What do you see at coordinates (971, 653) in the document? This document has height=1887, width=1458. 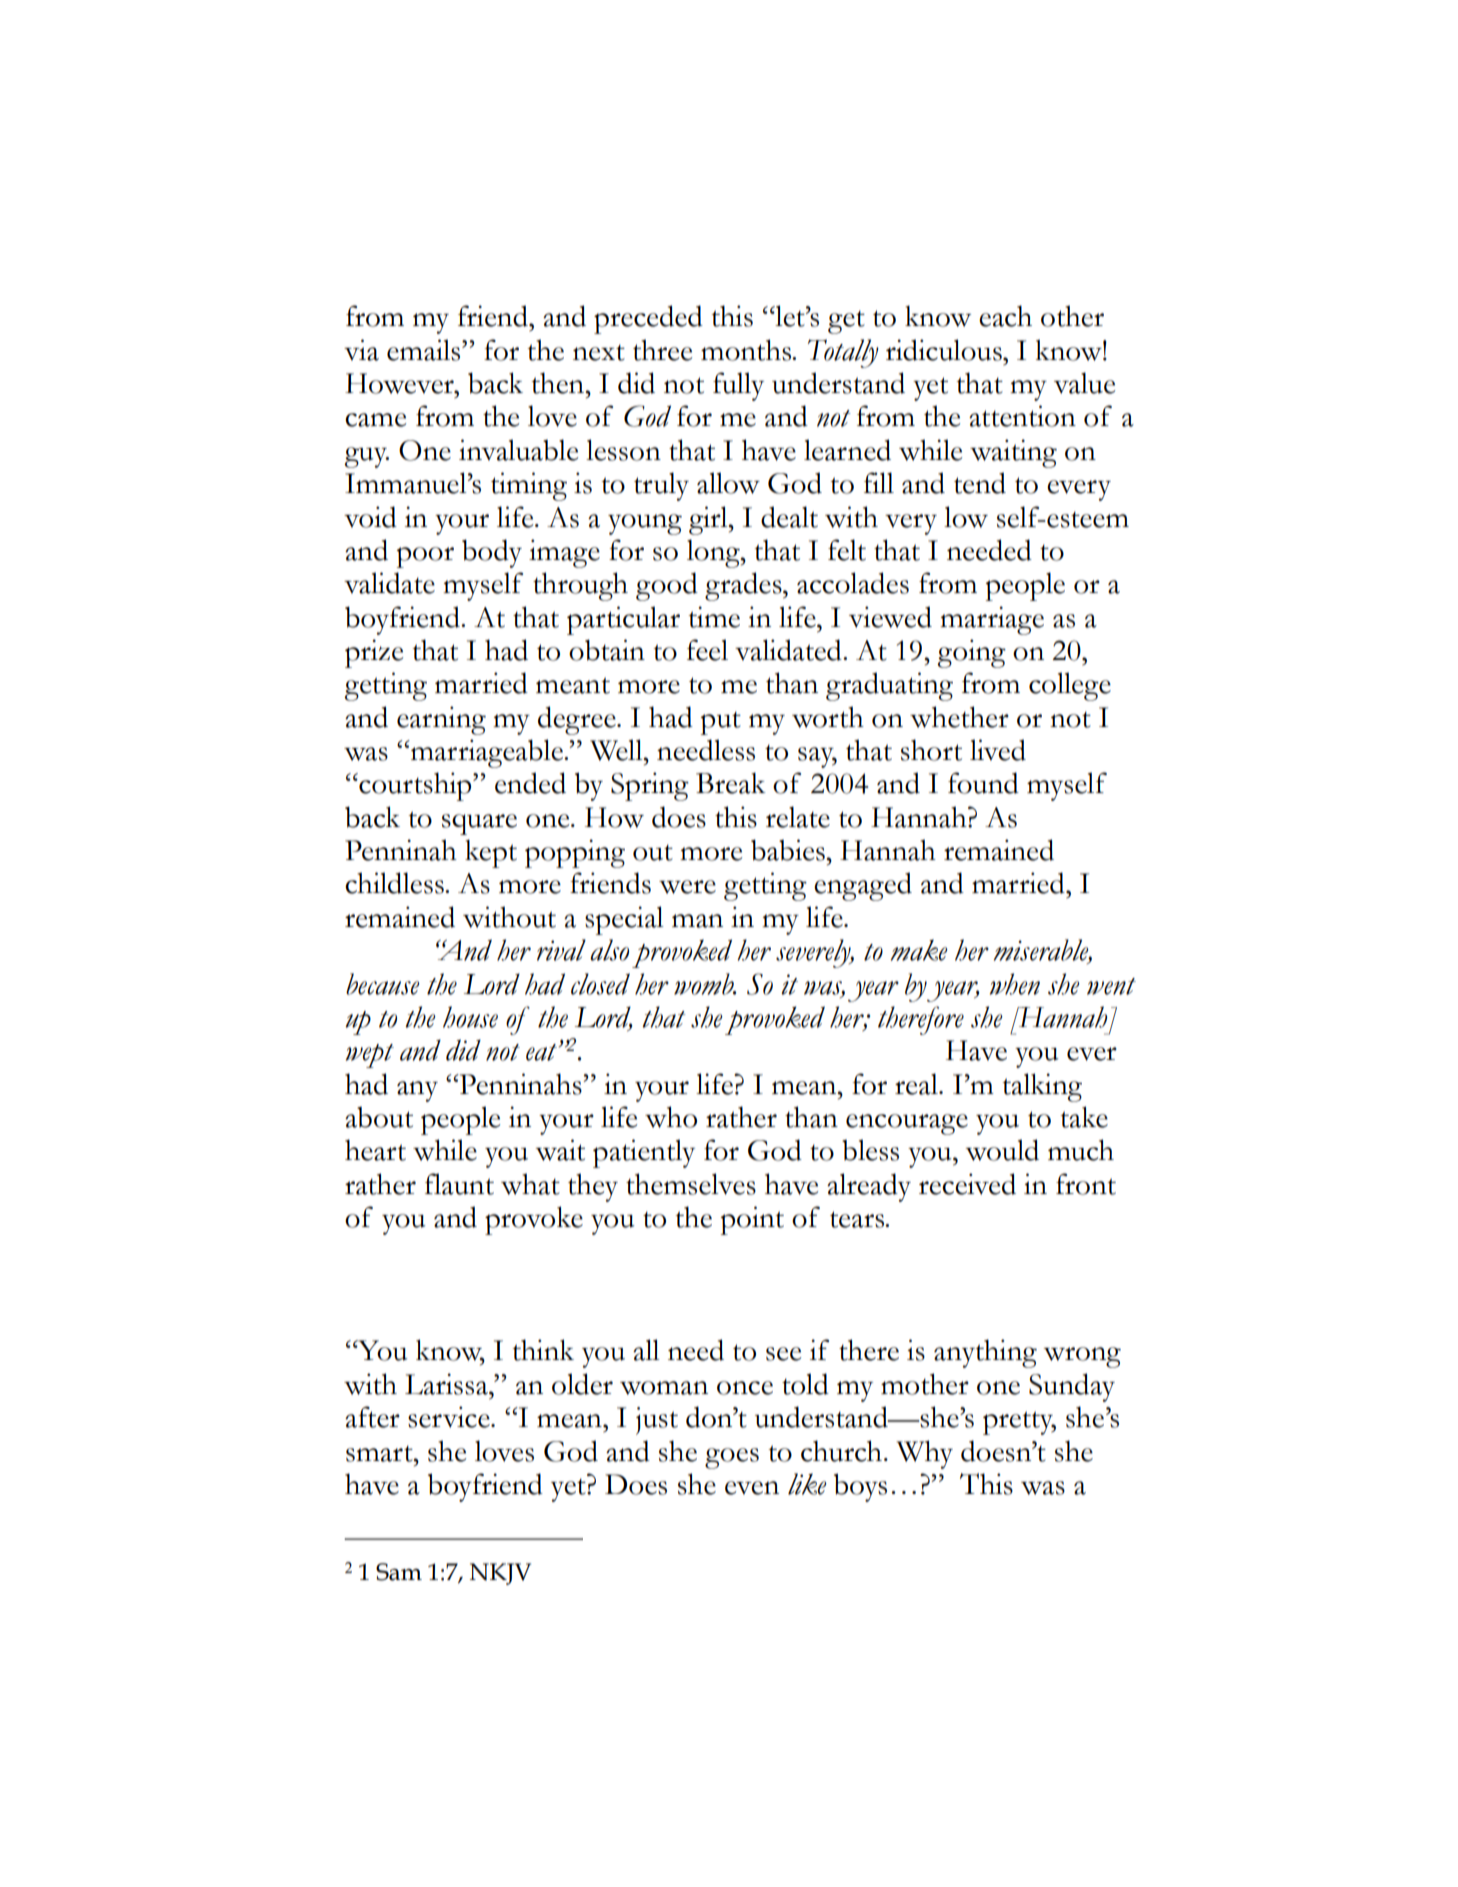 I see `going` at bounding box center [971, 653].
